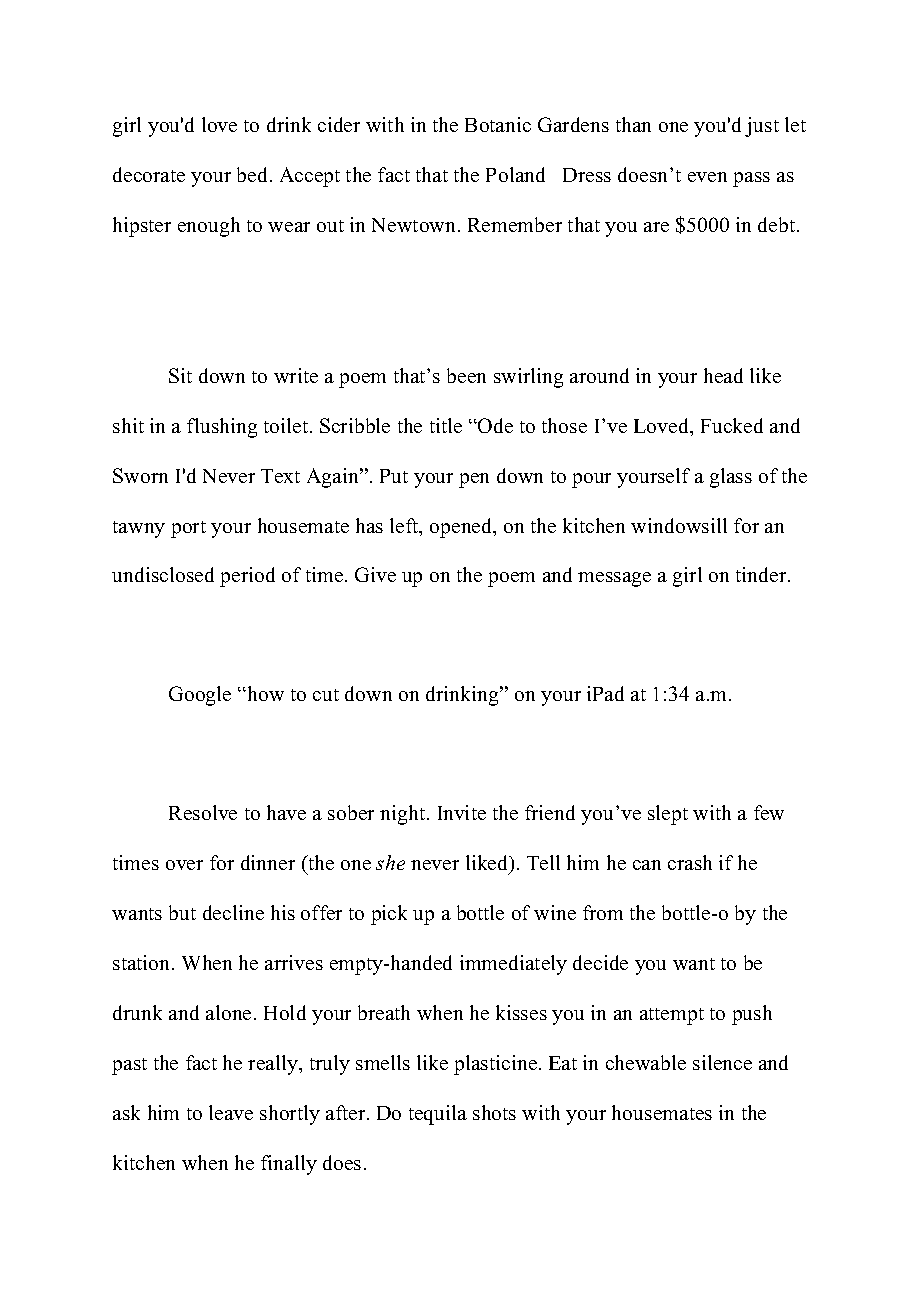 Image resolution: width=924 pixels, height=1308 pixels. I want to click on Botanic, so click(498, 124).
